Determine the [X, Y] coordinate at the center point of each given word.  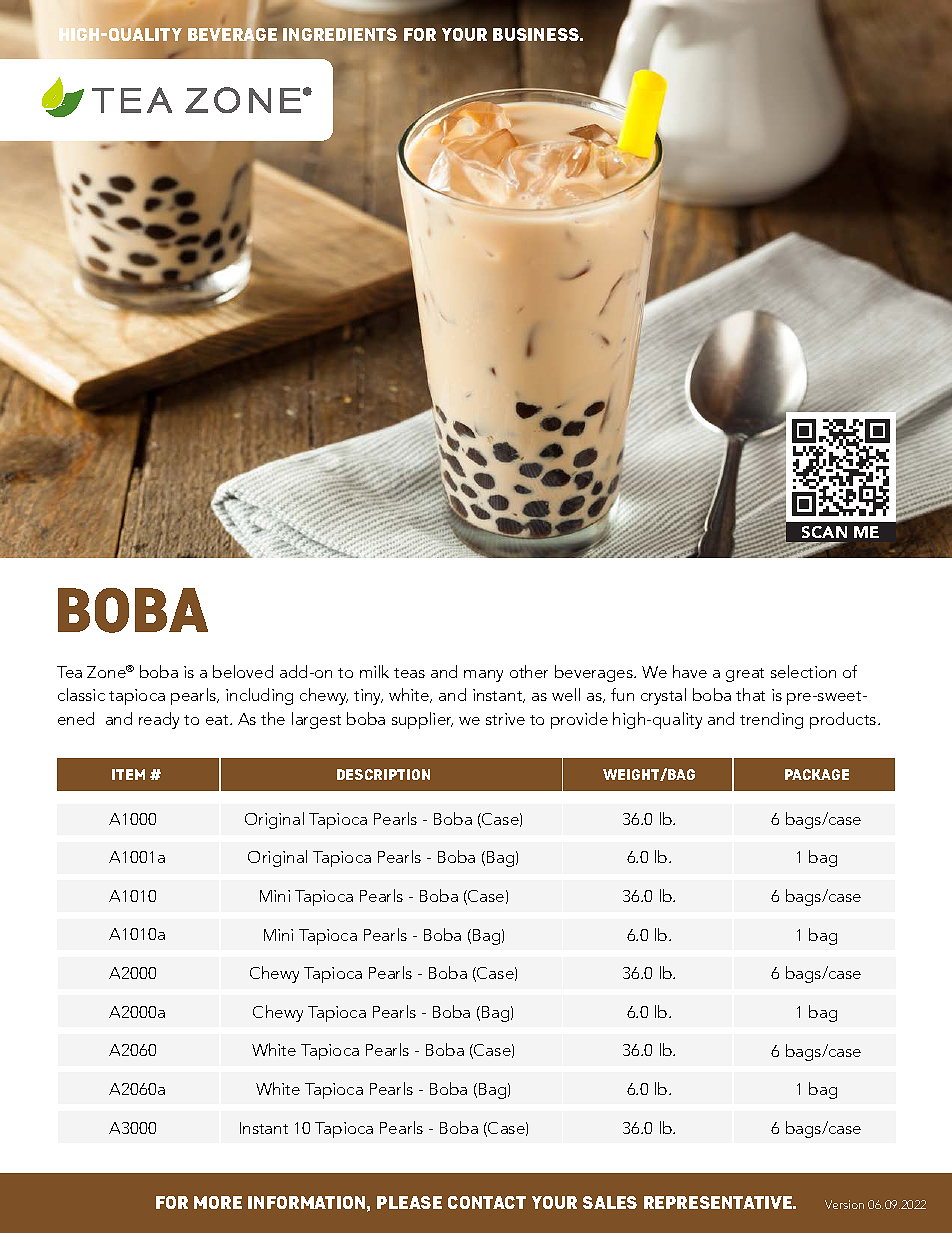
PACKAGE [817, 774]
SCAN [824, 532]
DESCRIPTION [383, 774]
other [529, 671]
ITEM [128, 774]
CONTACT [487, 1202]
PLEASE [409, 1202]
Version [844, 1204]
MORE [218, 1202]
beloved [243, 671]
